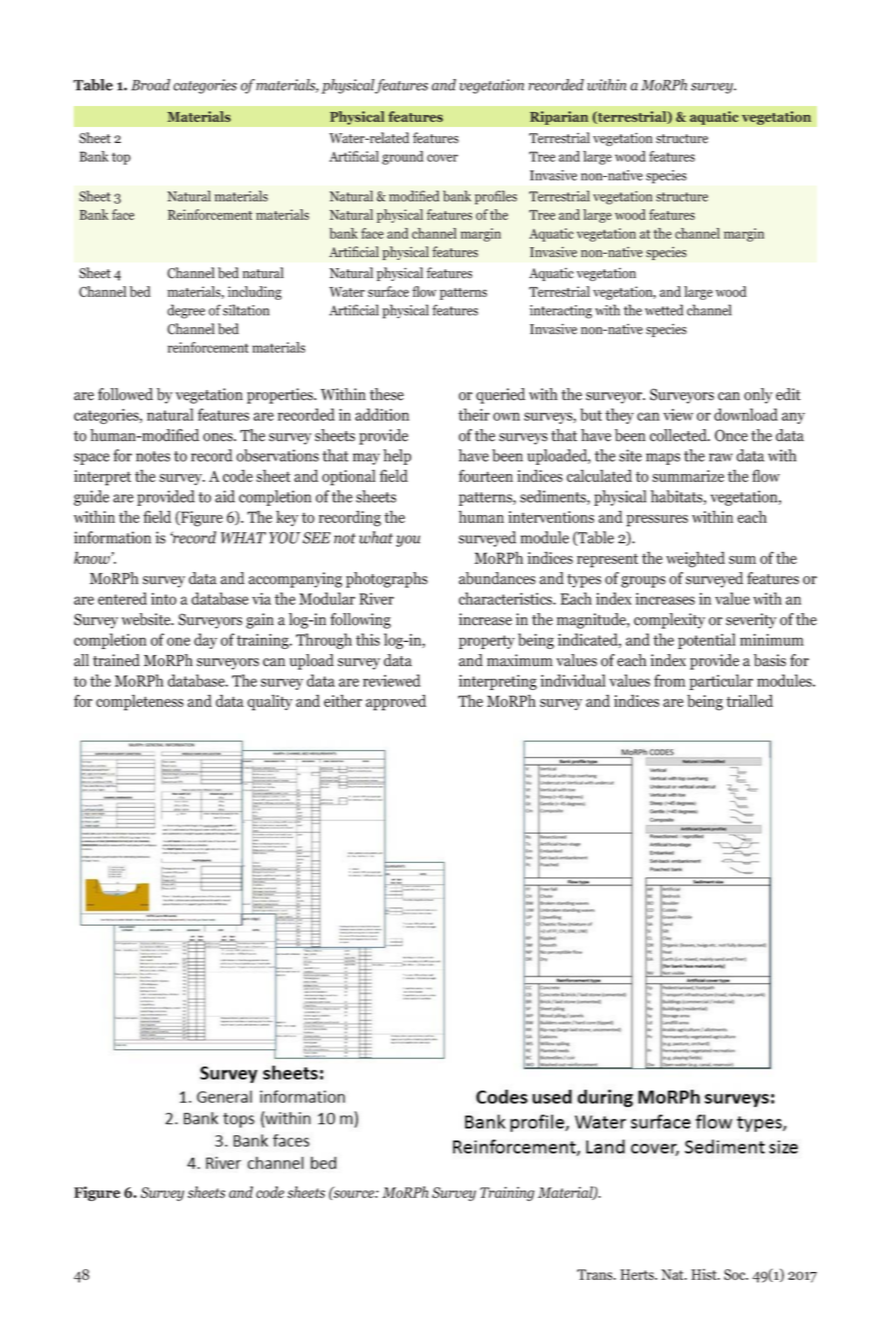 Image resolution: width=896 pixels, height=1318 pixels. What do you see at coordinates (746, 414) in the screenshot?
I see `download` at bounding box center [746, 414].
